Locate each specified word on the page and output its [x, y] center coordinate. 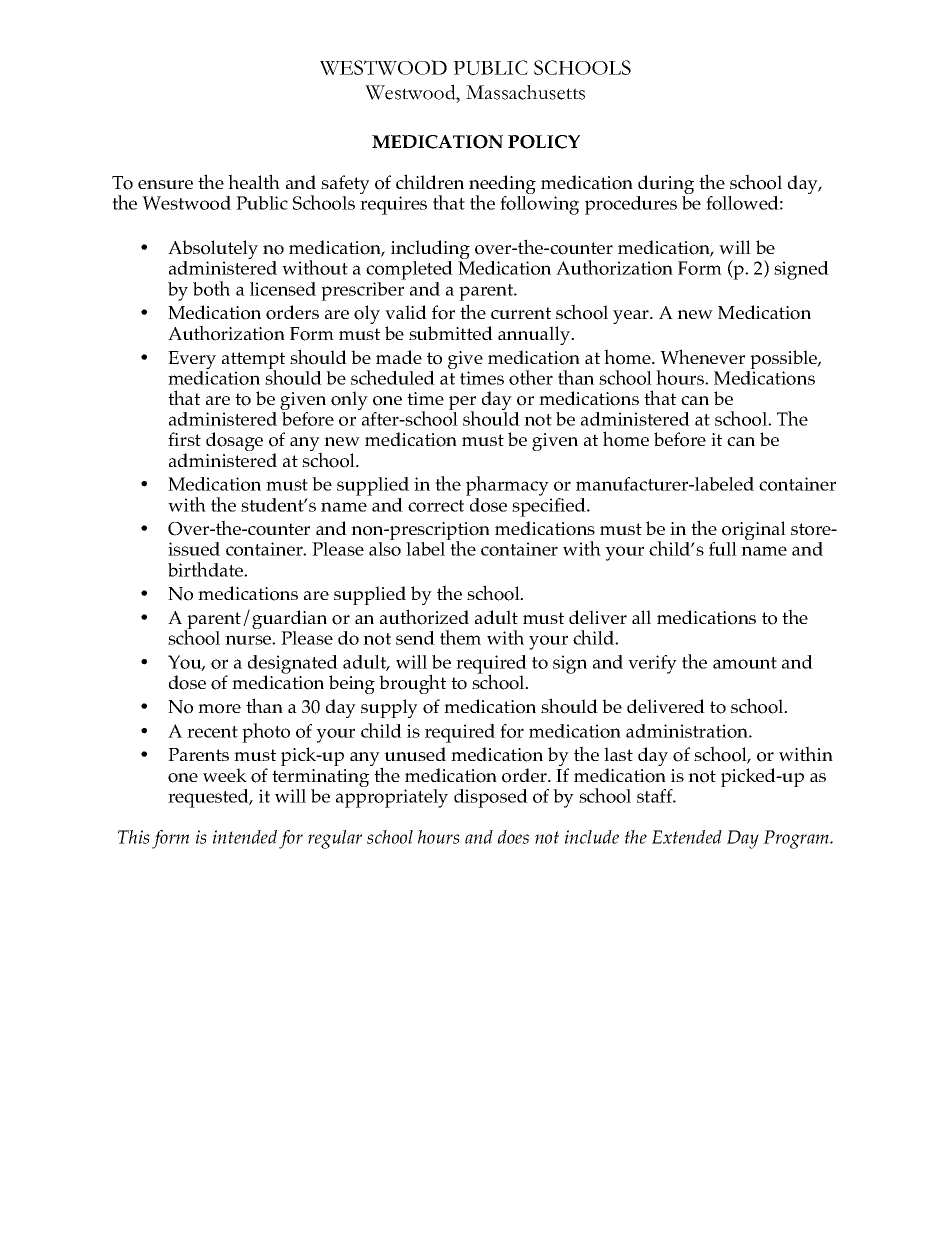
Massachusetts [525, 92]
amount [745, 663]
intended [245, 837]
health [254, 181]
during [665, 186]
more [219, 709]
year [632, 317]
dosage [234, 441]
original [754, 532]
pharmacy [508, 487]
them [460, 637]
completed [409, 272]
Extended [687, 837]
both [211, 288]
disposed [491, 798]
